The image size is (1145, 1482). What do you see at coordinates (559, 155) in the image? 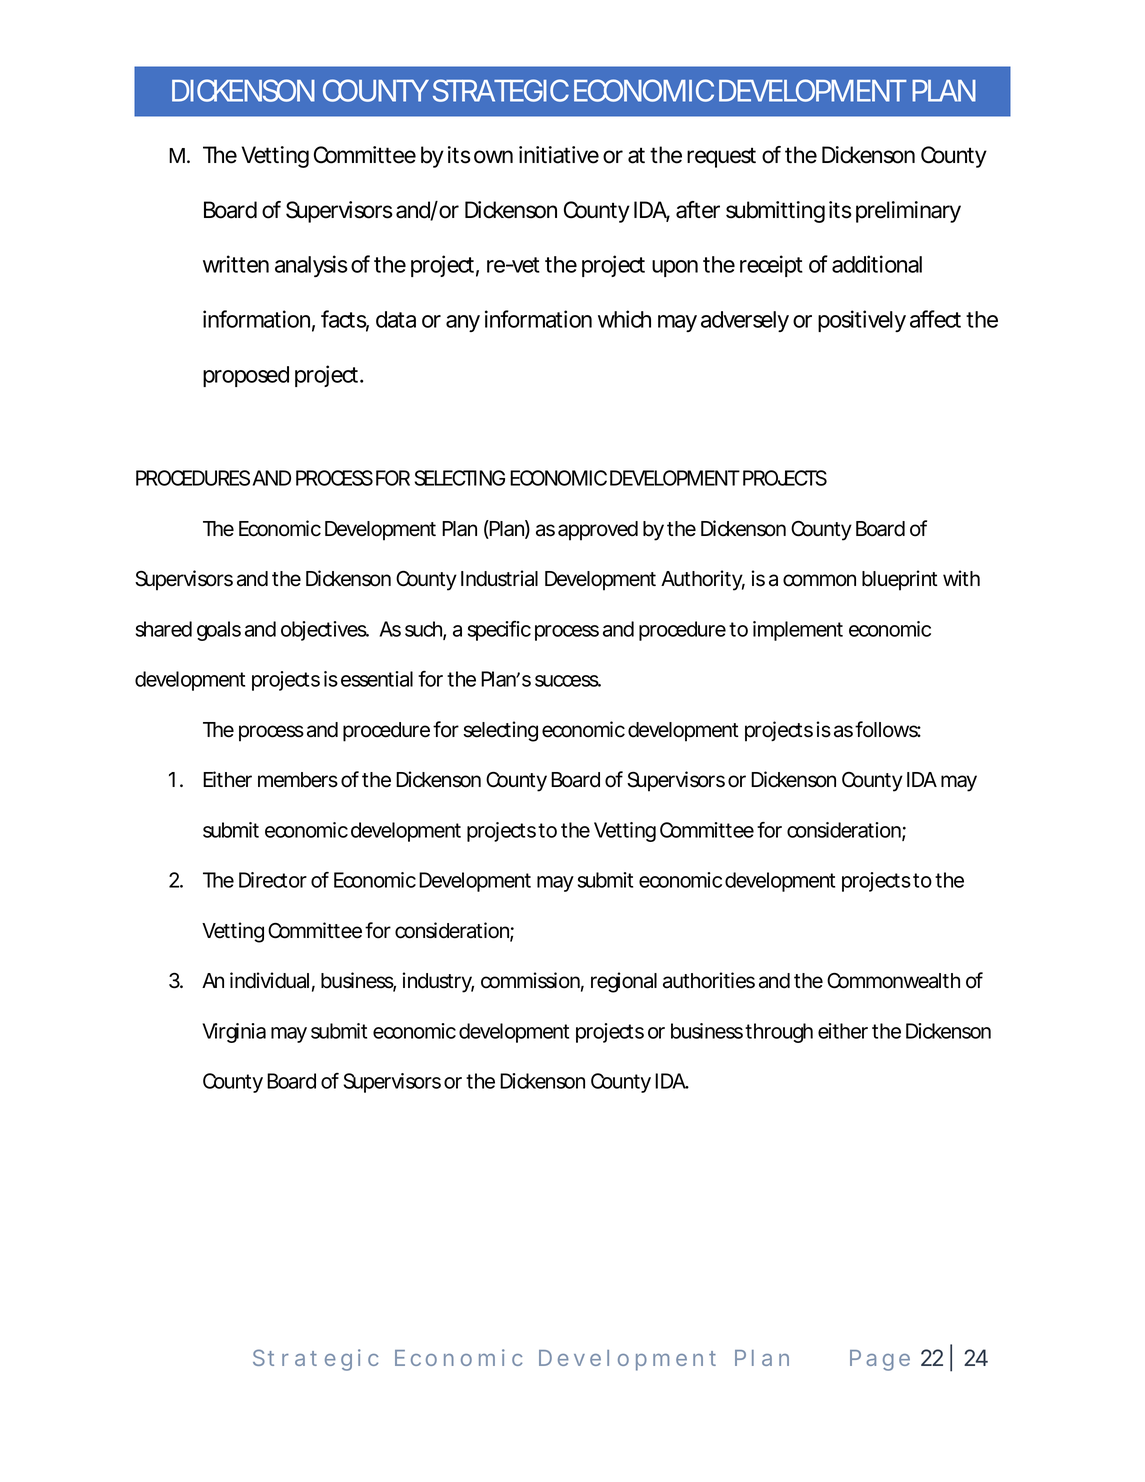
I see `initiative` at bounding box center [559, 155].
